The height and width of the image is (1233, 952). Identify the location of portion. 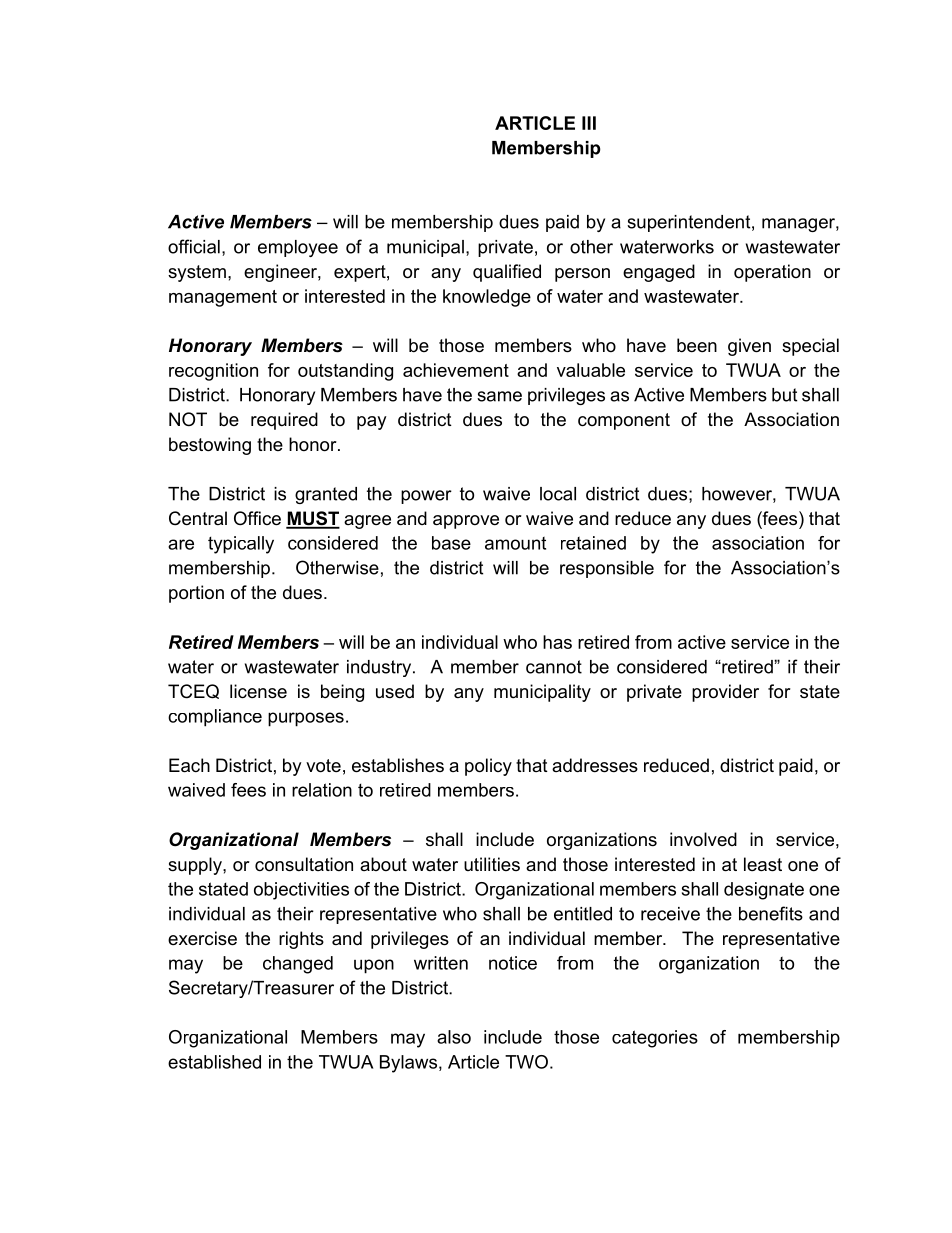
(196, 594).
